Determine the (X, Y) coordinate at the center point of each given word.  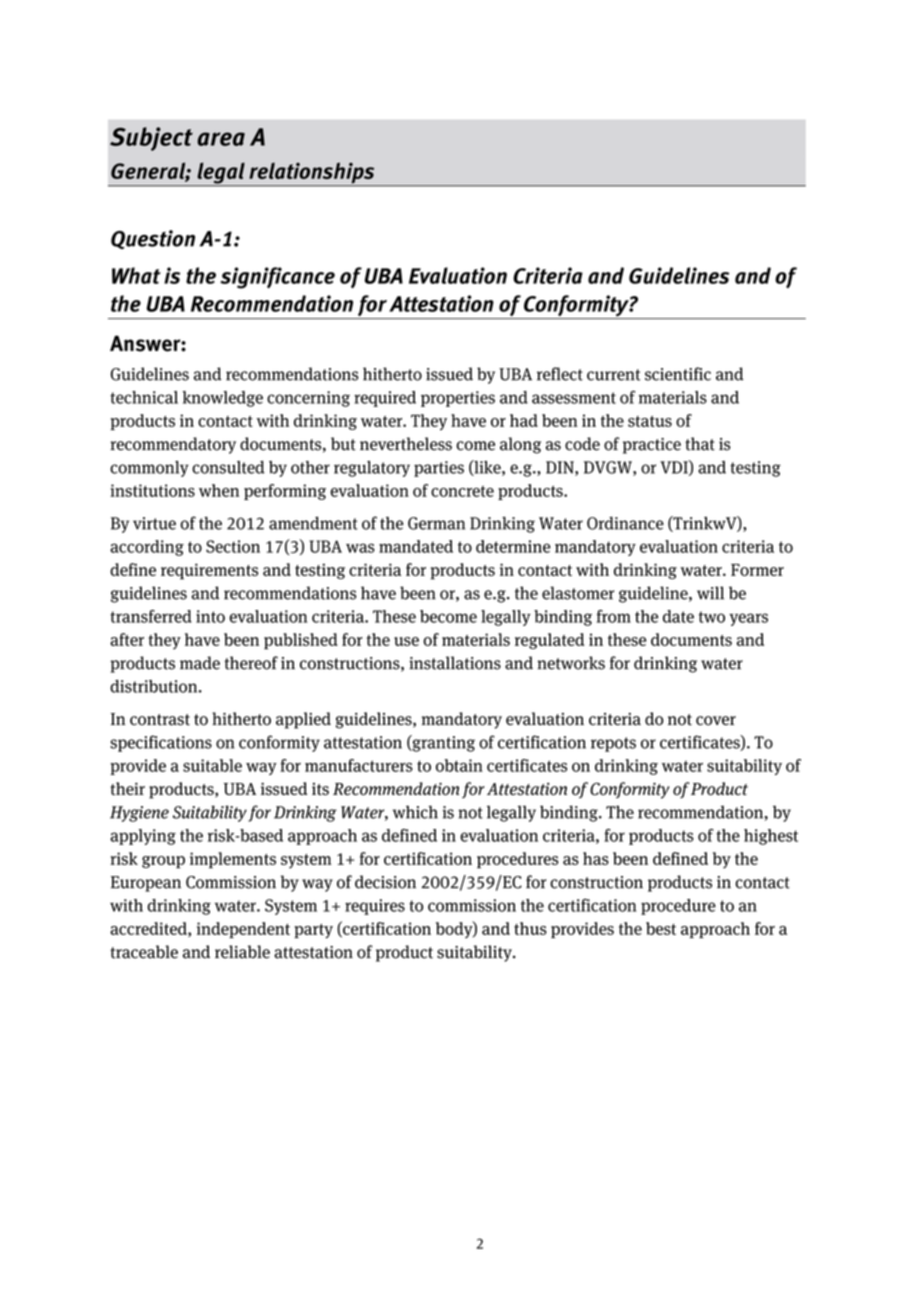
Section (233, 546)
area (221, 139)
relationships (312, 174)
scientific (678, 374)
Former (757, 570)
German (436, 523)
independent (243, 930)
